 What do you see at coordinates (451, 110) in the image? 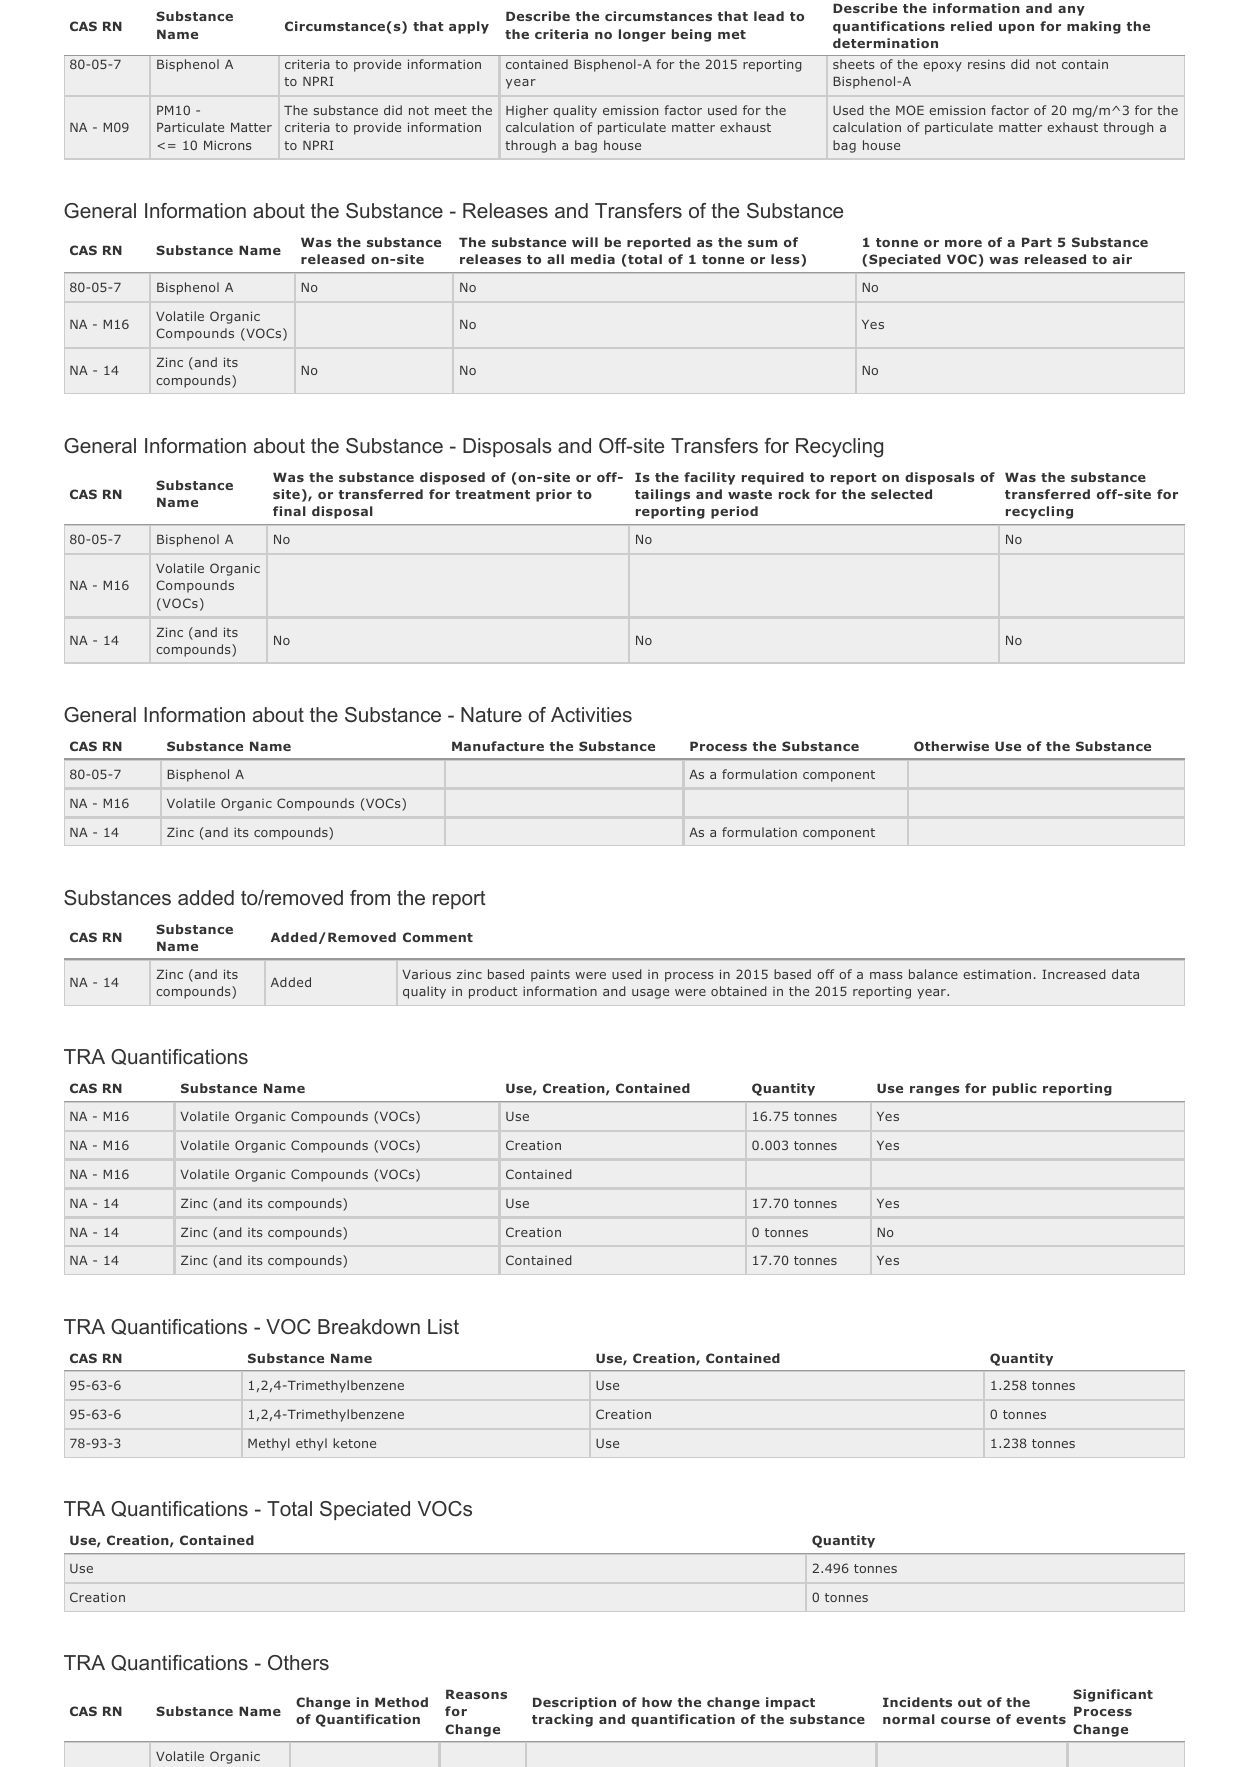
I see `meet` at bounding box center [451, 110].
